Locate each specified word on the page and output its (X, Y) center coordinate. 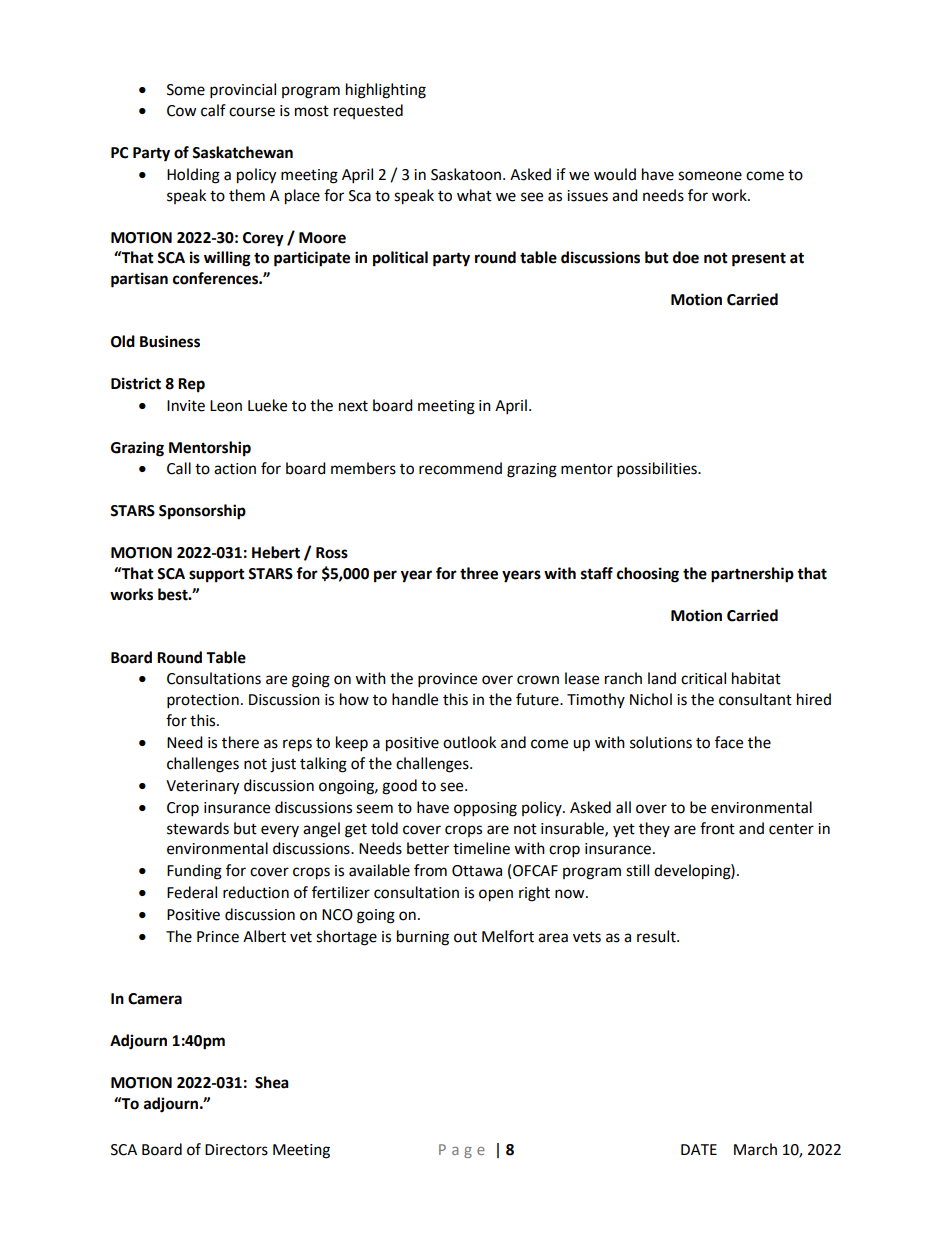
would (615, 174)
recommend (460, 468)
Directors (236, 1150)
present (759, 259)
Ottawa (477, 871)
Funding (194, 872)
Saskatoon (467, 174)
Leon (226, 406)
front (717, 828)
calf (213, 110)
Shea (272, 1082)
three (479, 573)
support (217, 576)
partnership (752, 575)
